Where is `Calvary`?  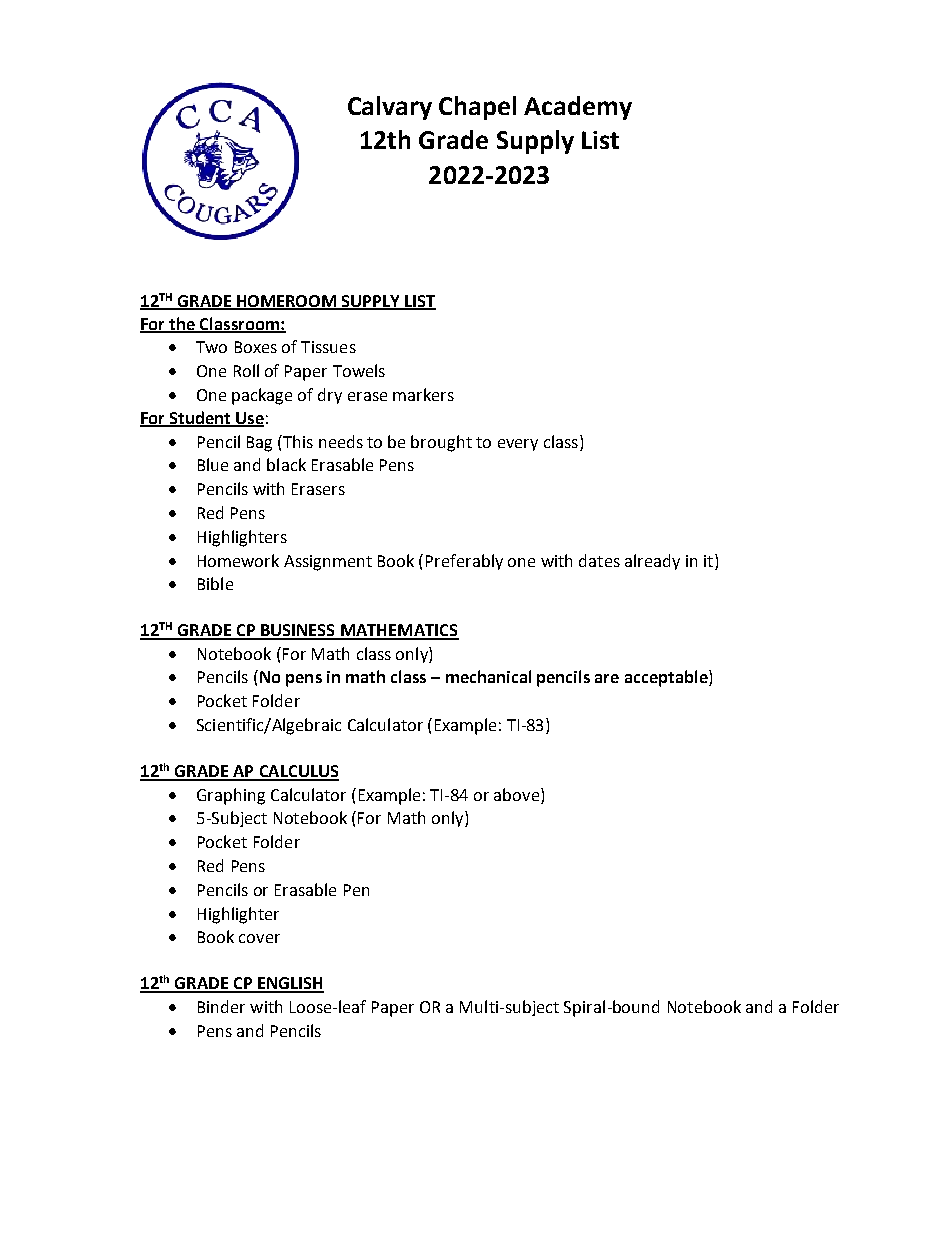
Calvary is located at coordinates (390, 108).
